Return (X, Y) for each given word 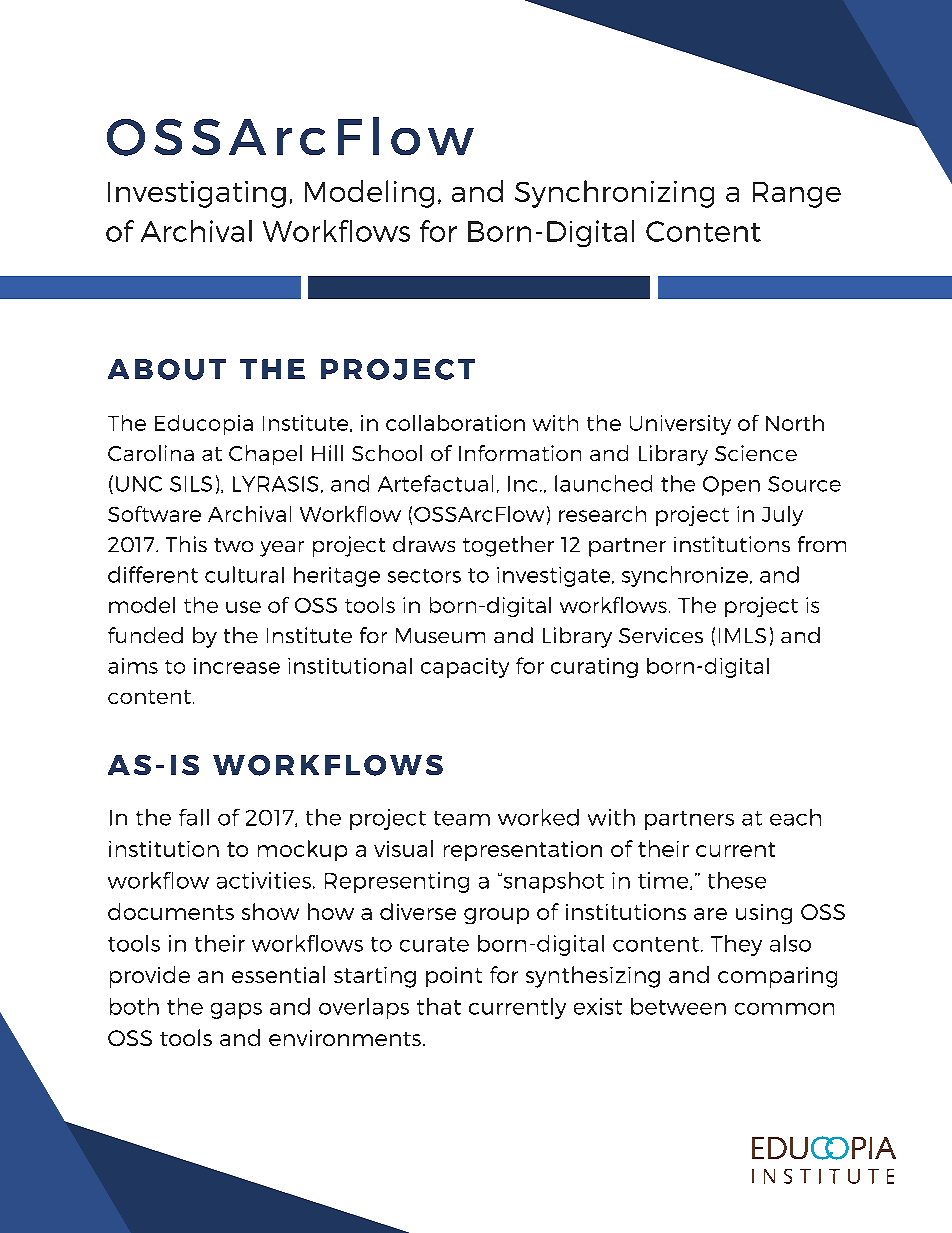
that (439, 1006)
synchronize (686, 576)
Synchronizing (614, 194)
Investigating (197, 194)
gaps (236, 1011)
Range (797, 195)
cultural (244, 574)
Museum (440, 635)
